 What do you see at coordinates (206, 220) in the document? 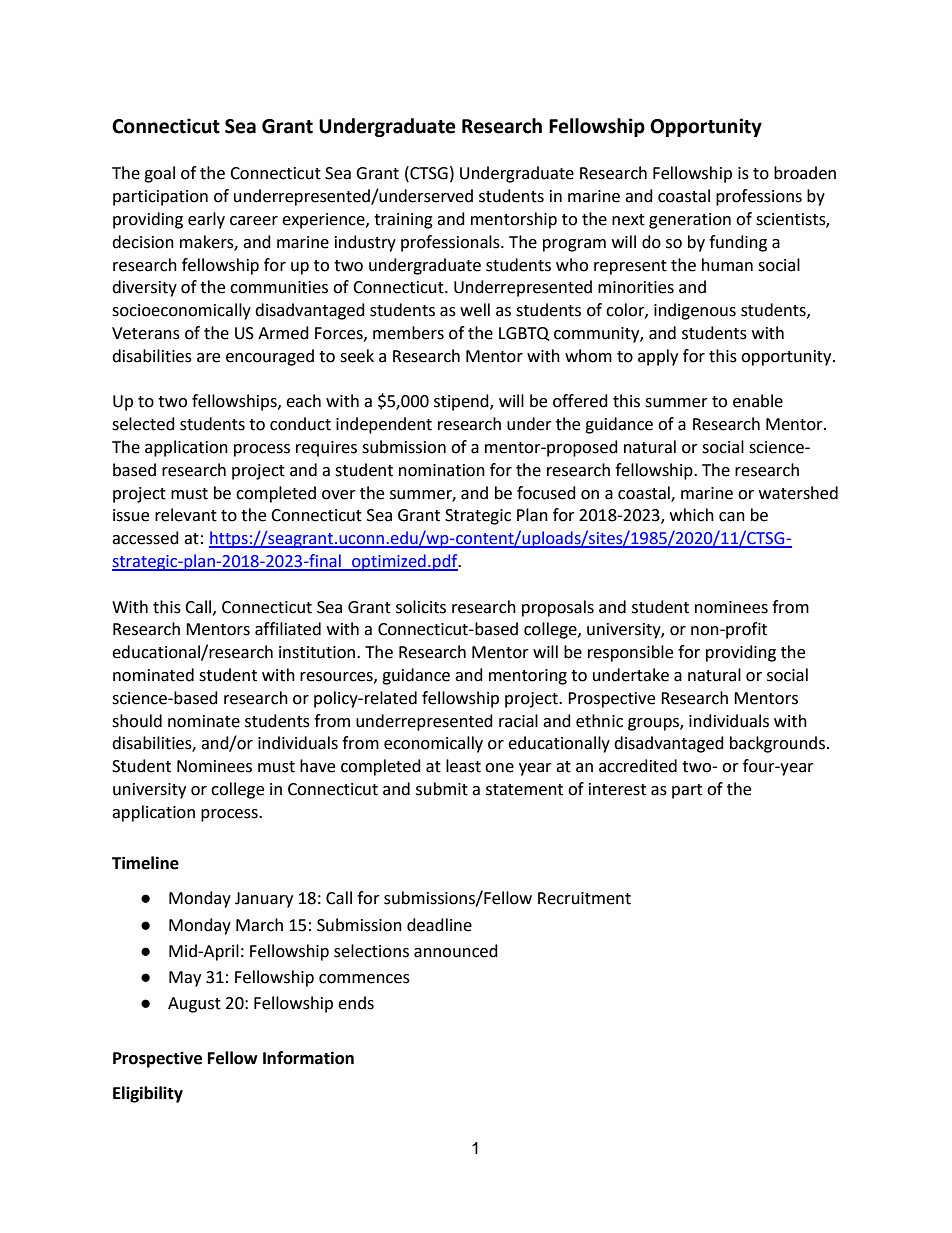
I see `early` at bounding box center [206, 220].
